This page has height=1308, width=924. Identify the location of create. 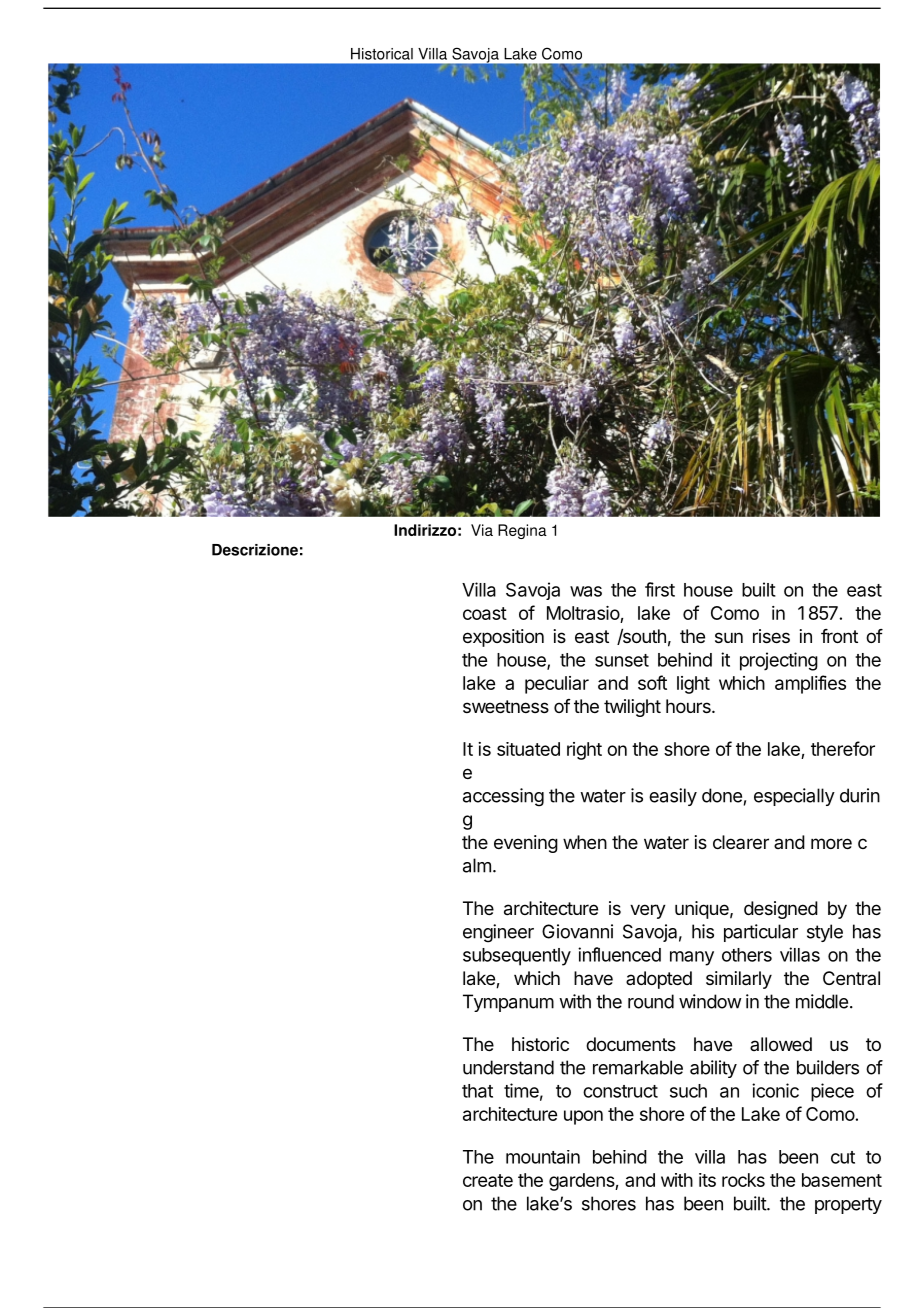
(488, 1180).
